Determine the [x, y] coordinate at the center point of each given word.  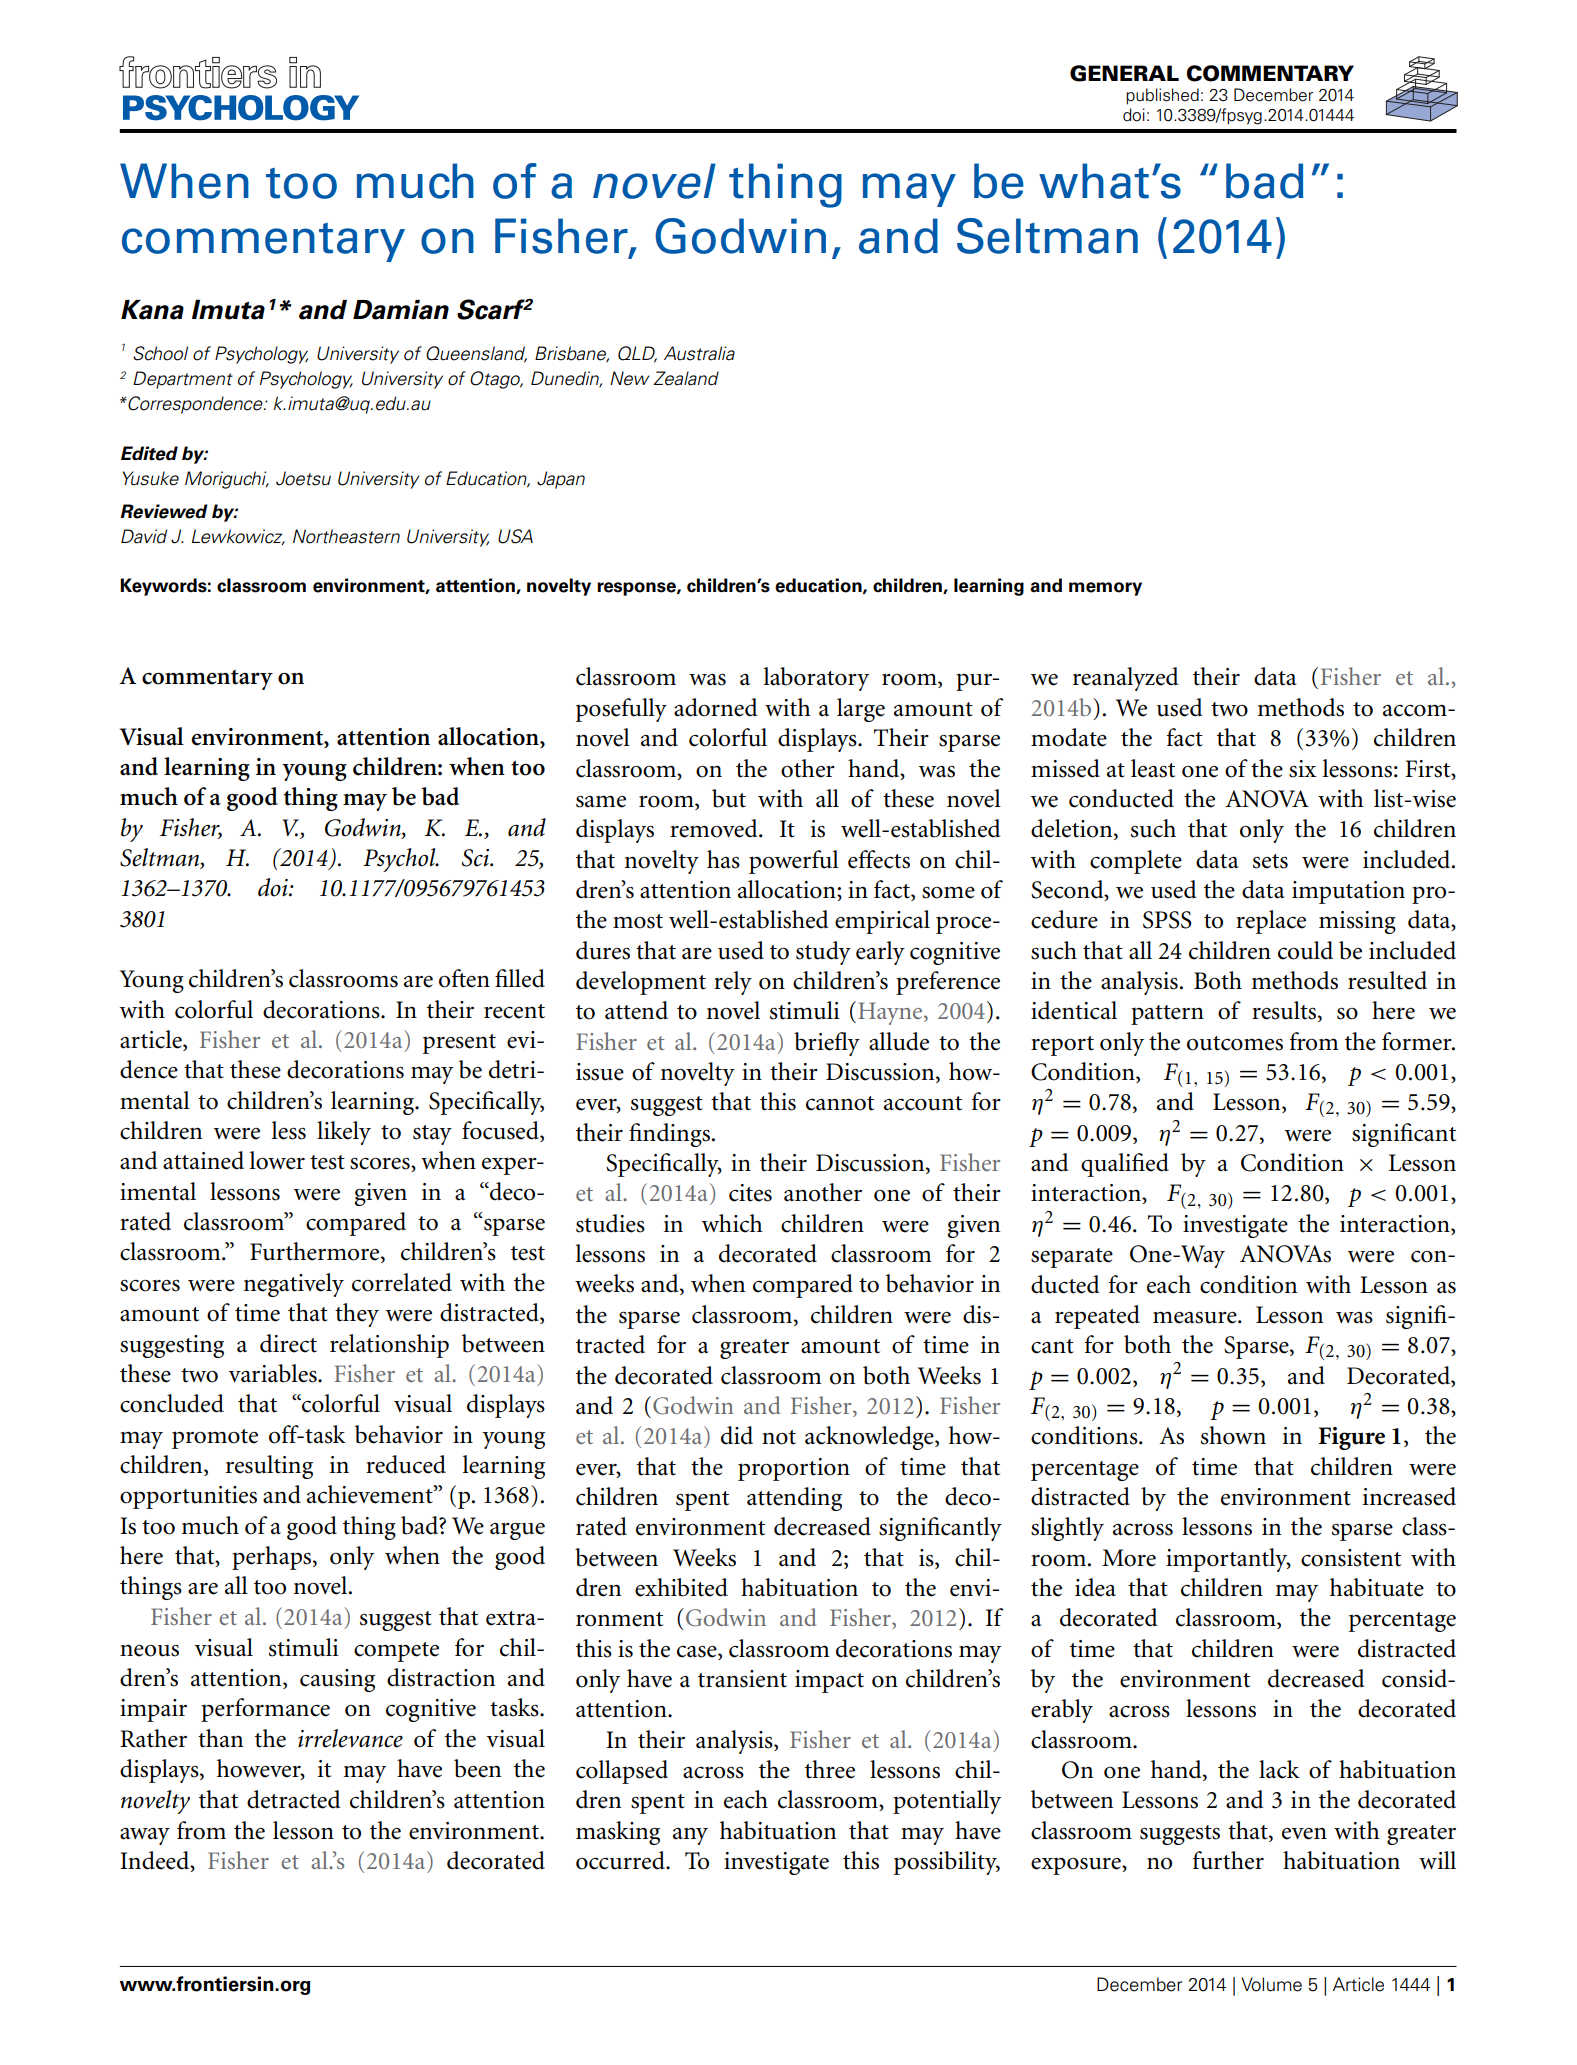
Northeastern [346, 536]
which [732, 1223]
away [145, 1836]
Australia [699, 353]
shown [1233, 1435]
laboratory [816, 679]
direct [288, 1343]
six [1303, 769]
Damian [401, 310]
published [1162, 96]
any [690, 1836]
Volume [1271, 1984]
